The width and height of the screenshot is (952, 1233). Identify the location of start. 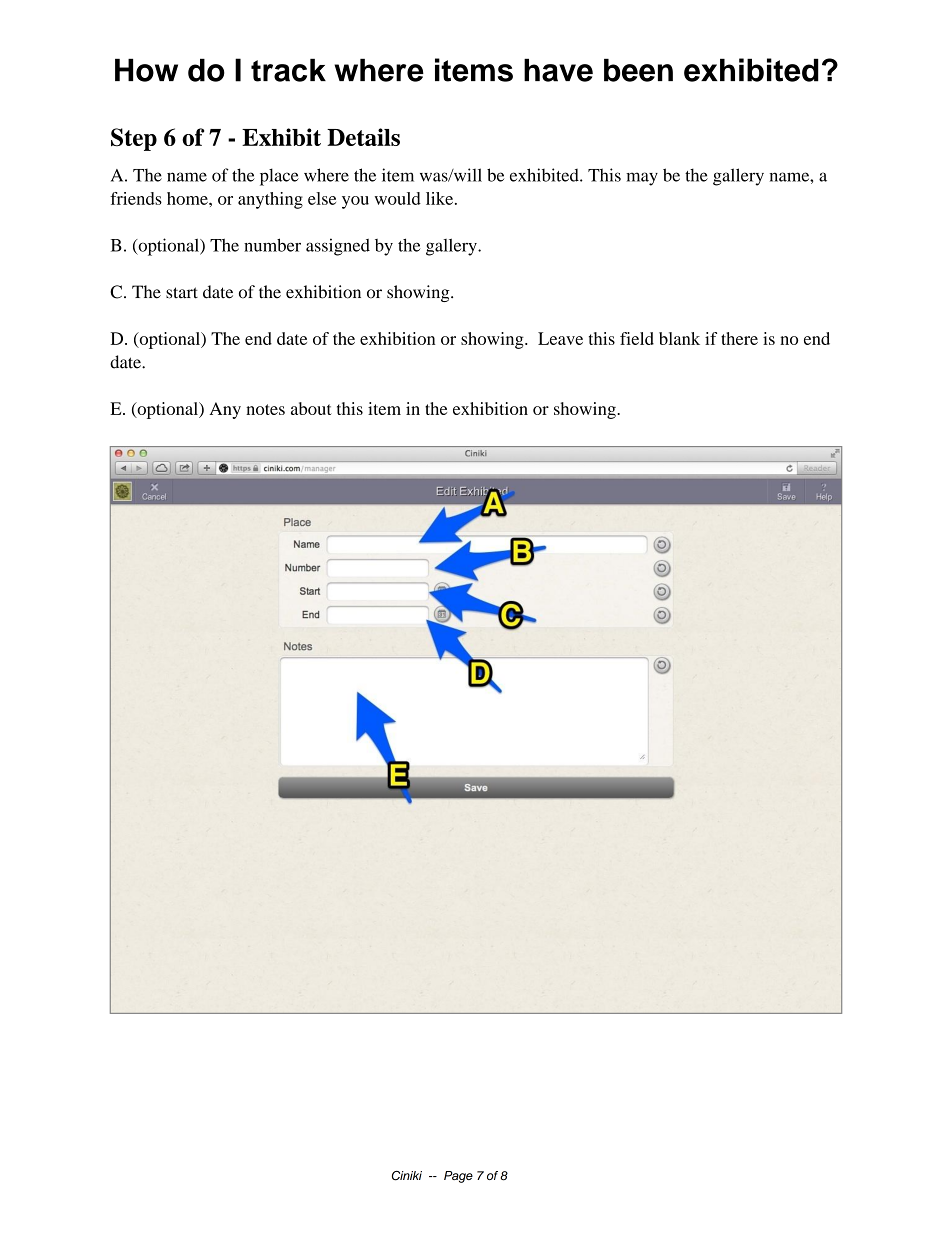
(182, 293).
